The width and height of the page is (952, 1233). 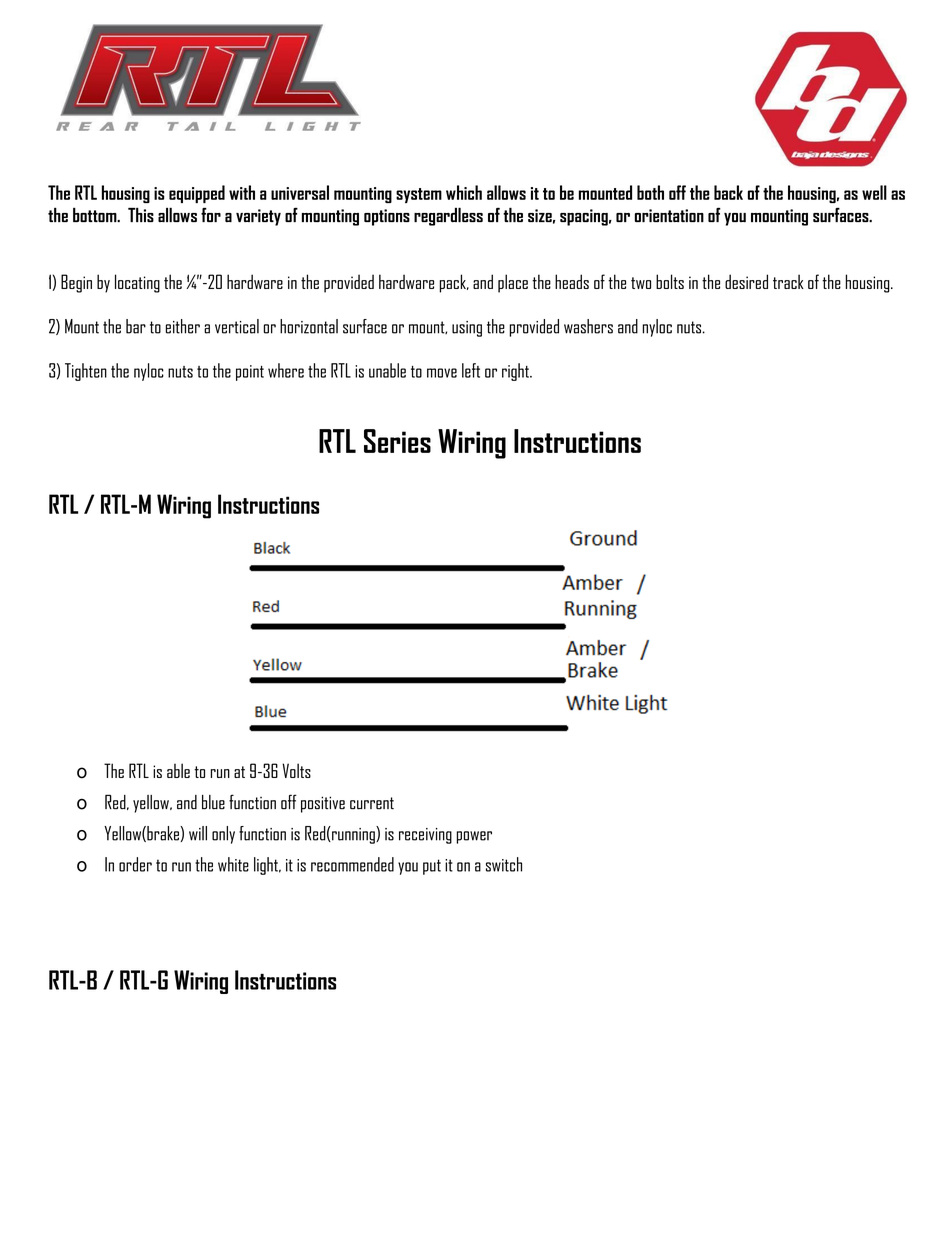 What do you see at coordinates (471, 370) in the page?
I see `left` at bounding box center [471, 370].
